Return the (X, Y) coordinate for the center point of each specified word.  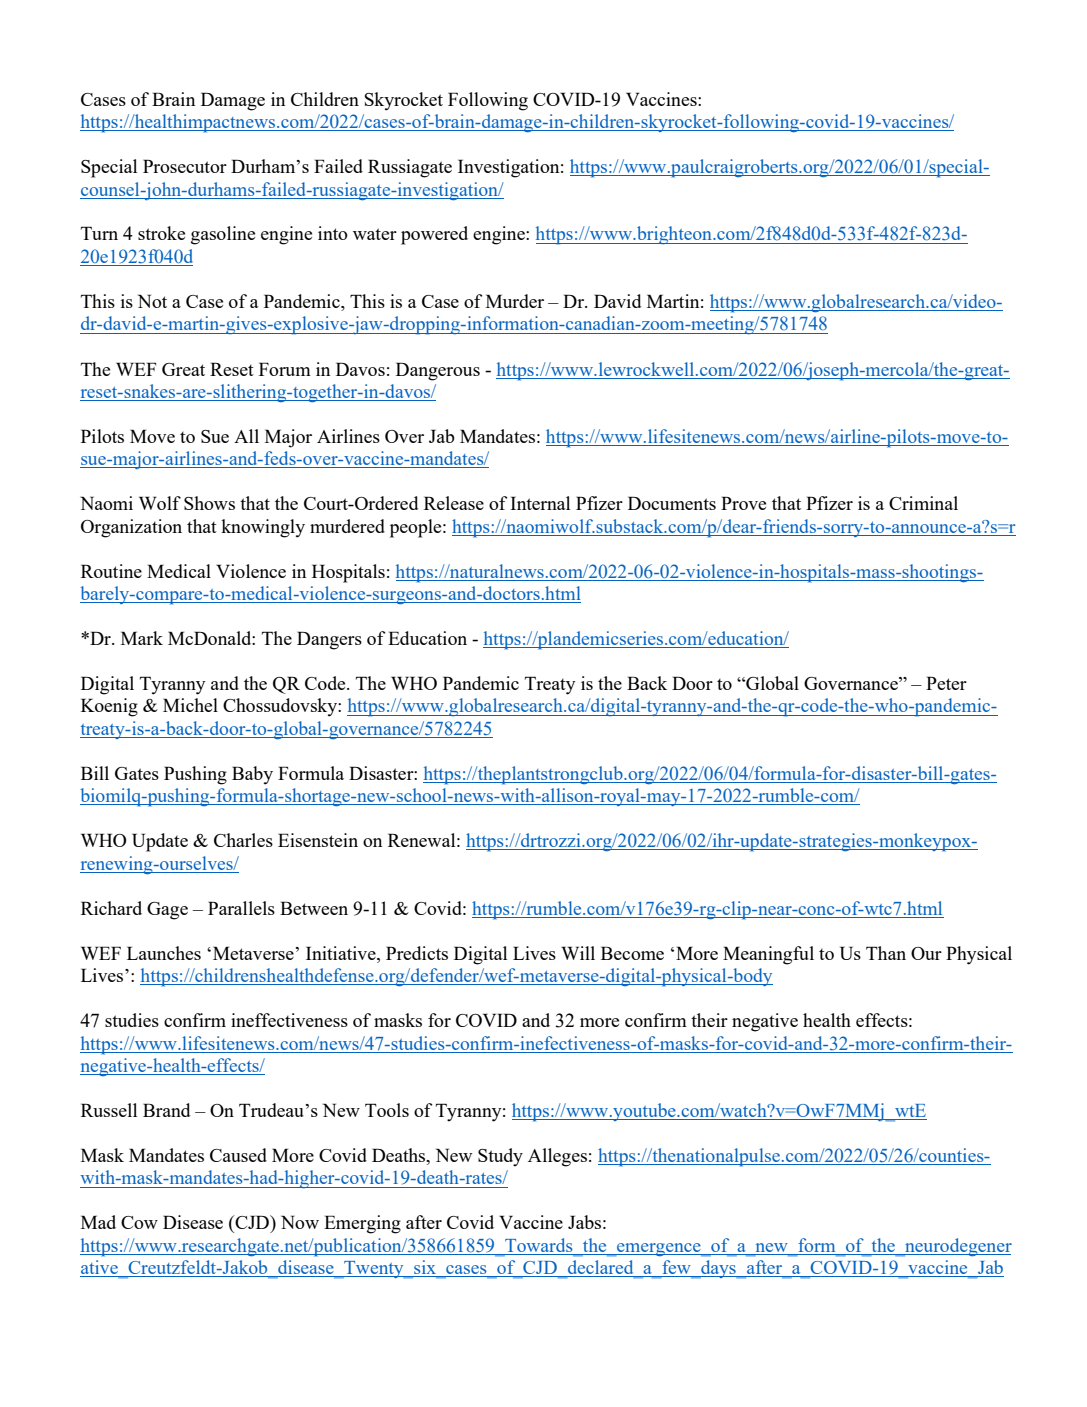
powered (434, 235)
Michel (190, 705)
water (375, 234)
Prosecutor (185, 166)
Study (500, 1157)
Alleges (557, 1157)
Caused (238, 1155)
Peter (946, 683)
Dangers (329, 640)
